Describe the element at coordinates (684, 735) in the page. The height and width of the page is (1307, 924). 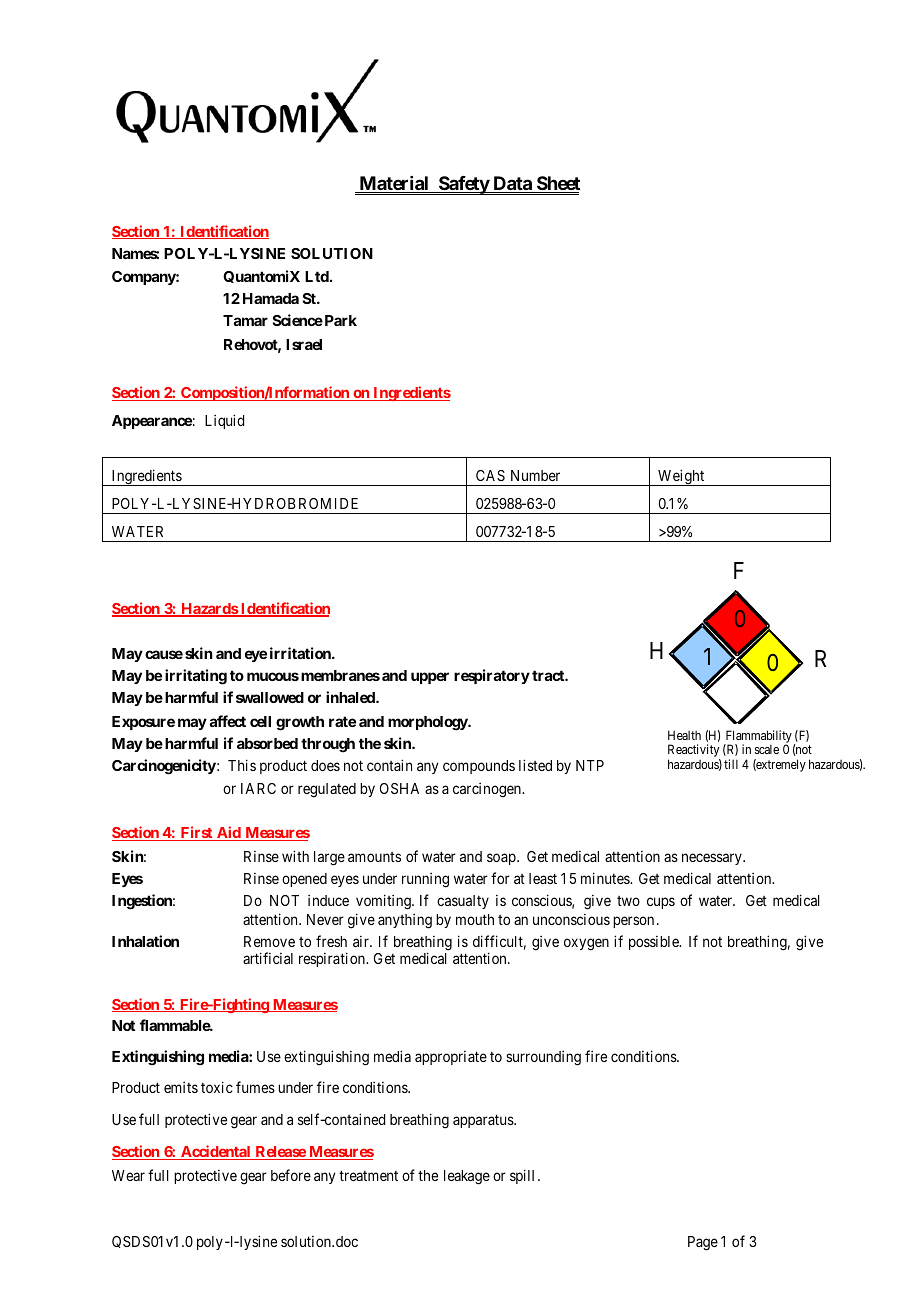
I see `Health` at that location.
